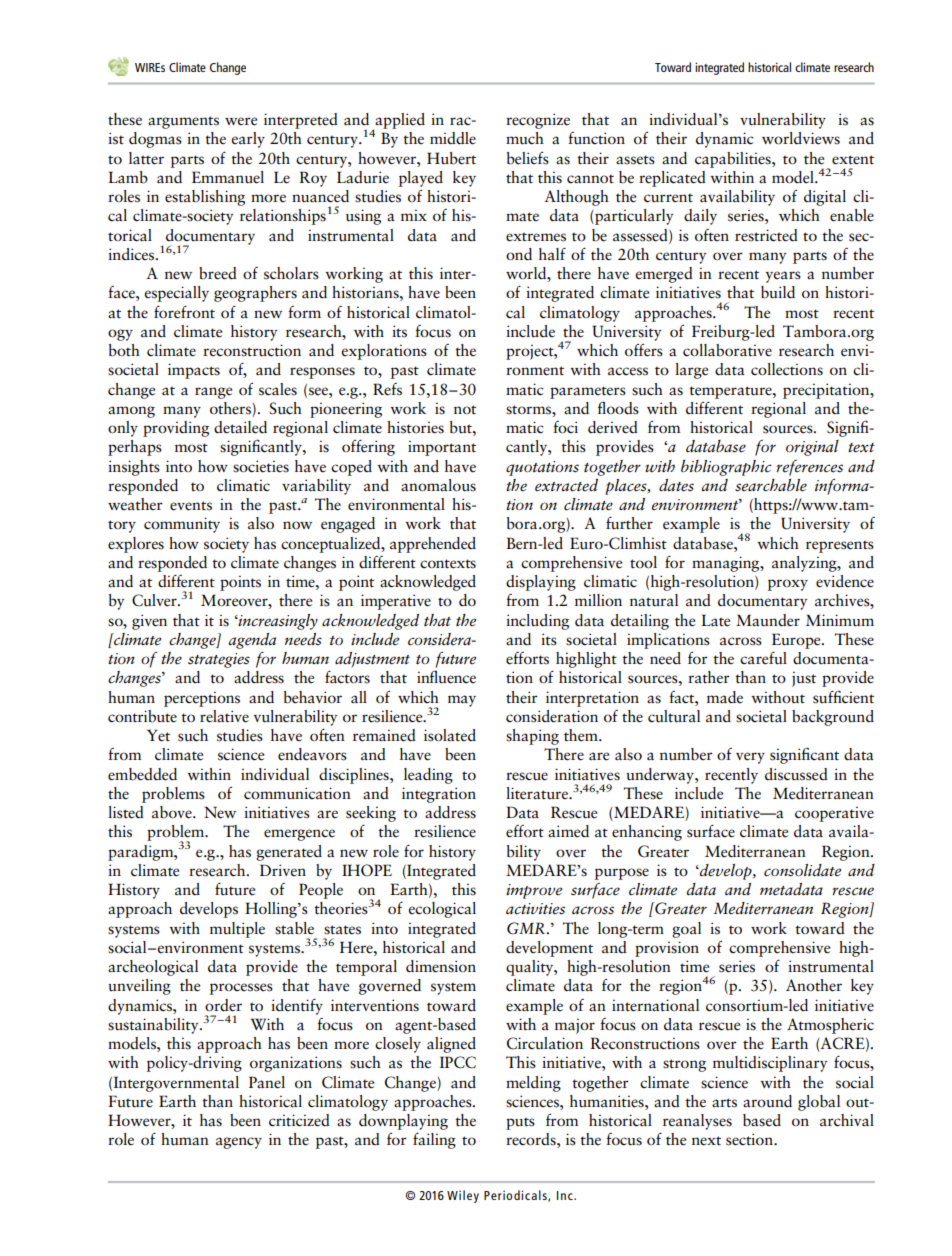  Describe the element at coordinates (763, 658) in the image. I see `careful` at that location.
